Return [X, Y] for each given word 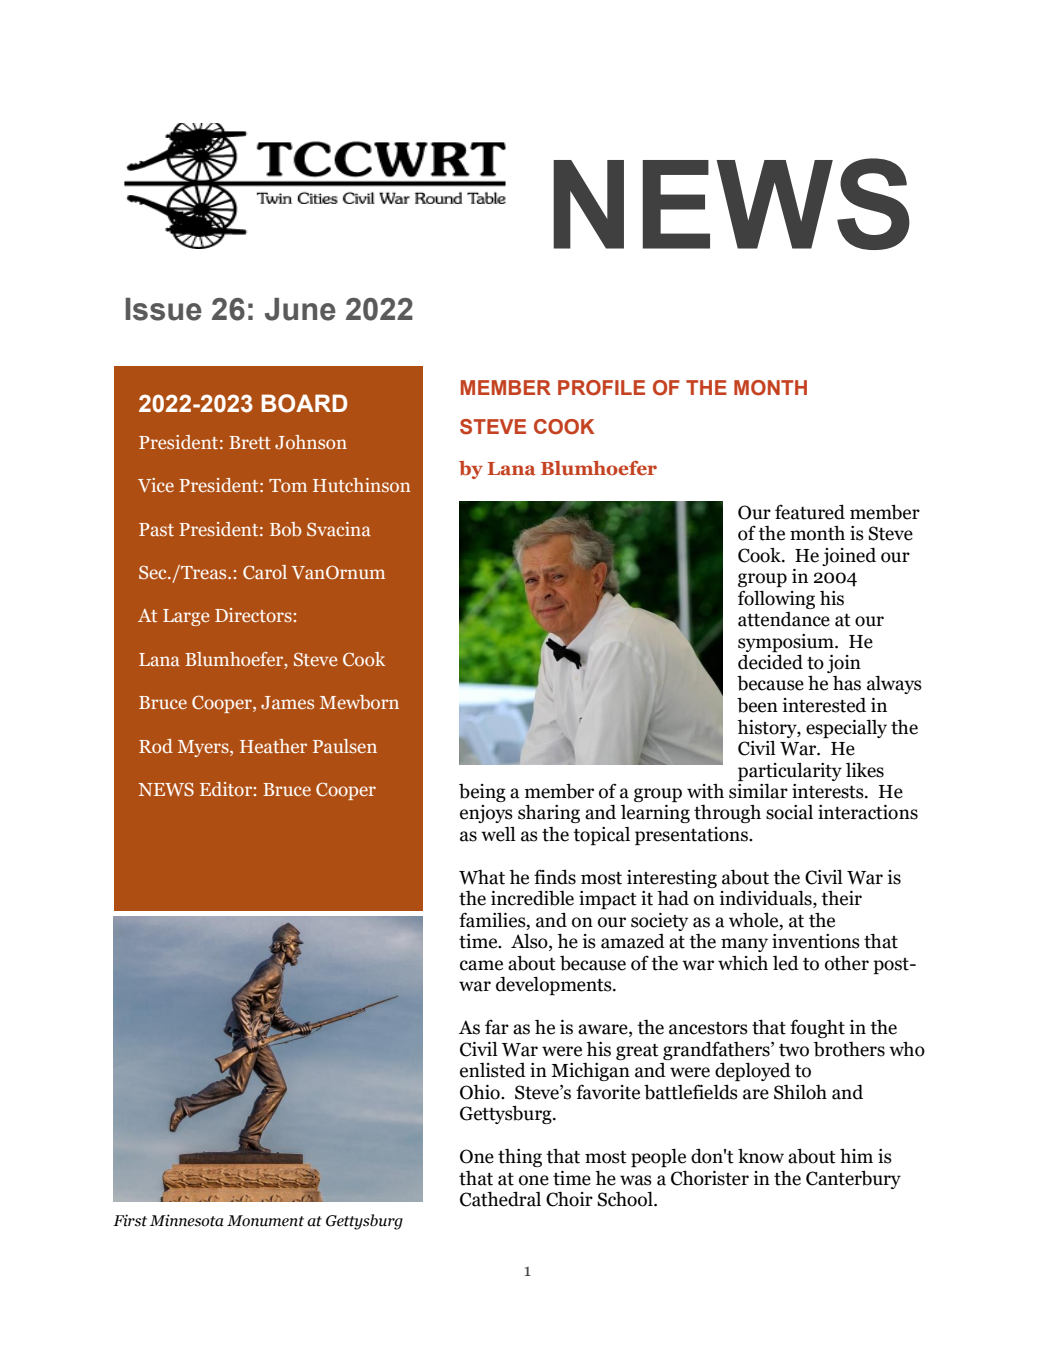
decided [770, 662]
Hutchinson [362, 485]
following [776, 599]
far [497, 1027]
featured [810, 512]
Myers [204, 748]
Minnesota [187, 1220]
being [482, 793]
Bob [286, 529]
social [789, 812]
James [287, 702]
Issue [163, 309]
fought [817, 1028]
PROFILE [601, 388]
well [498, 834]
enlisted [493, 1070]
